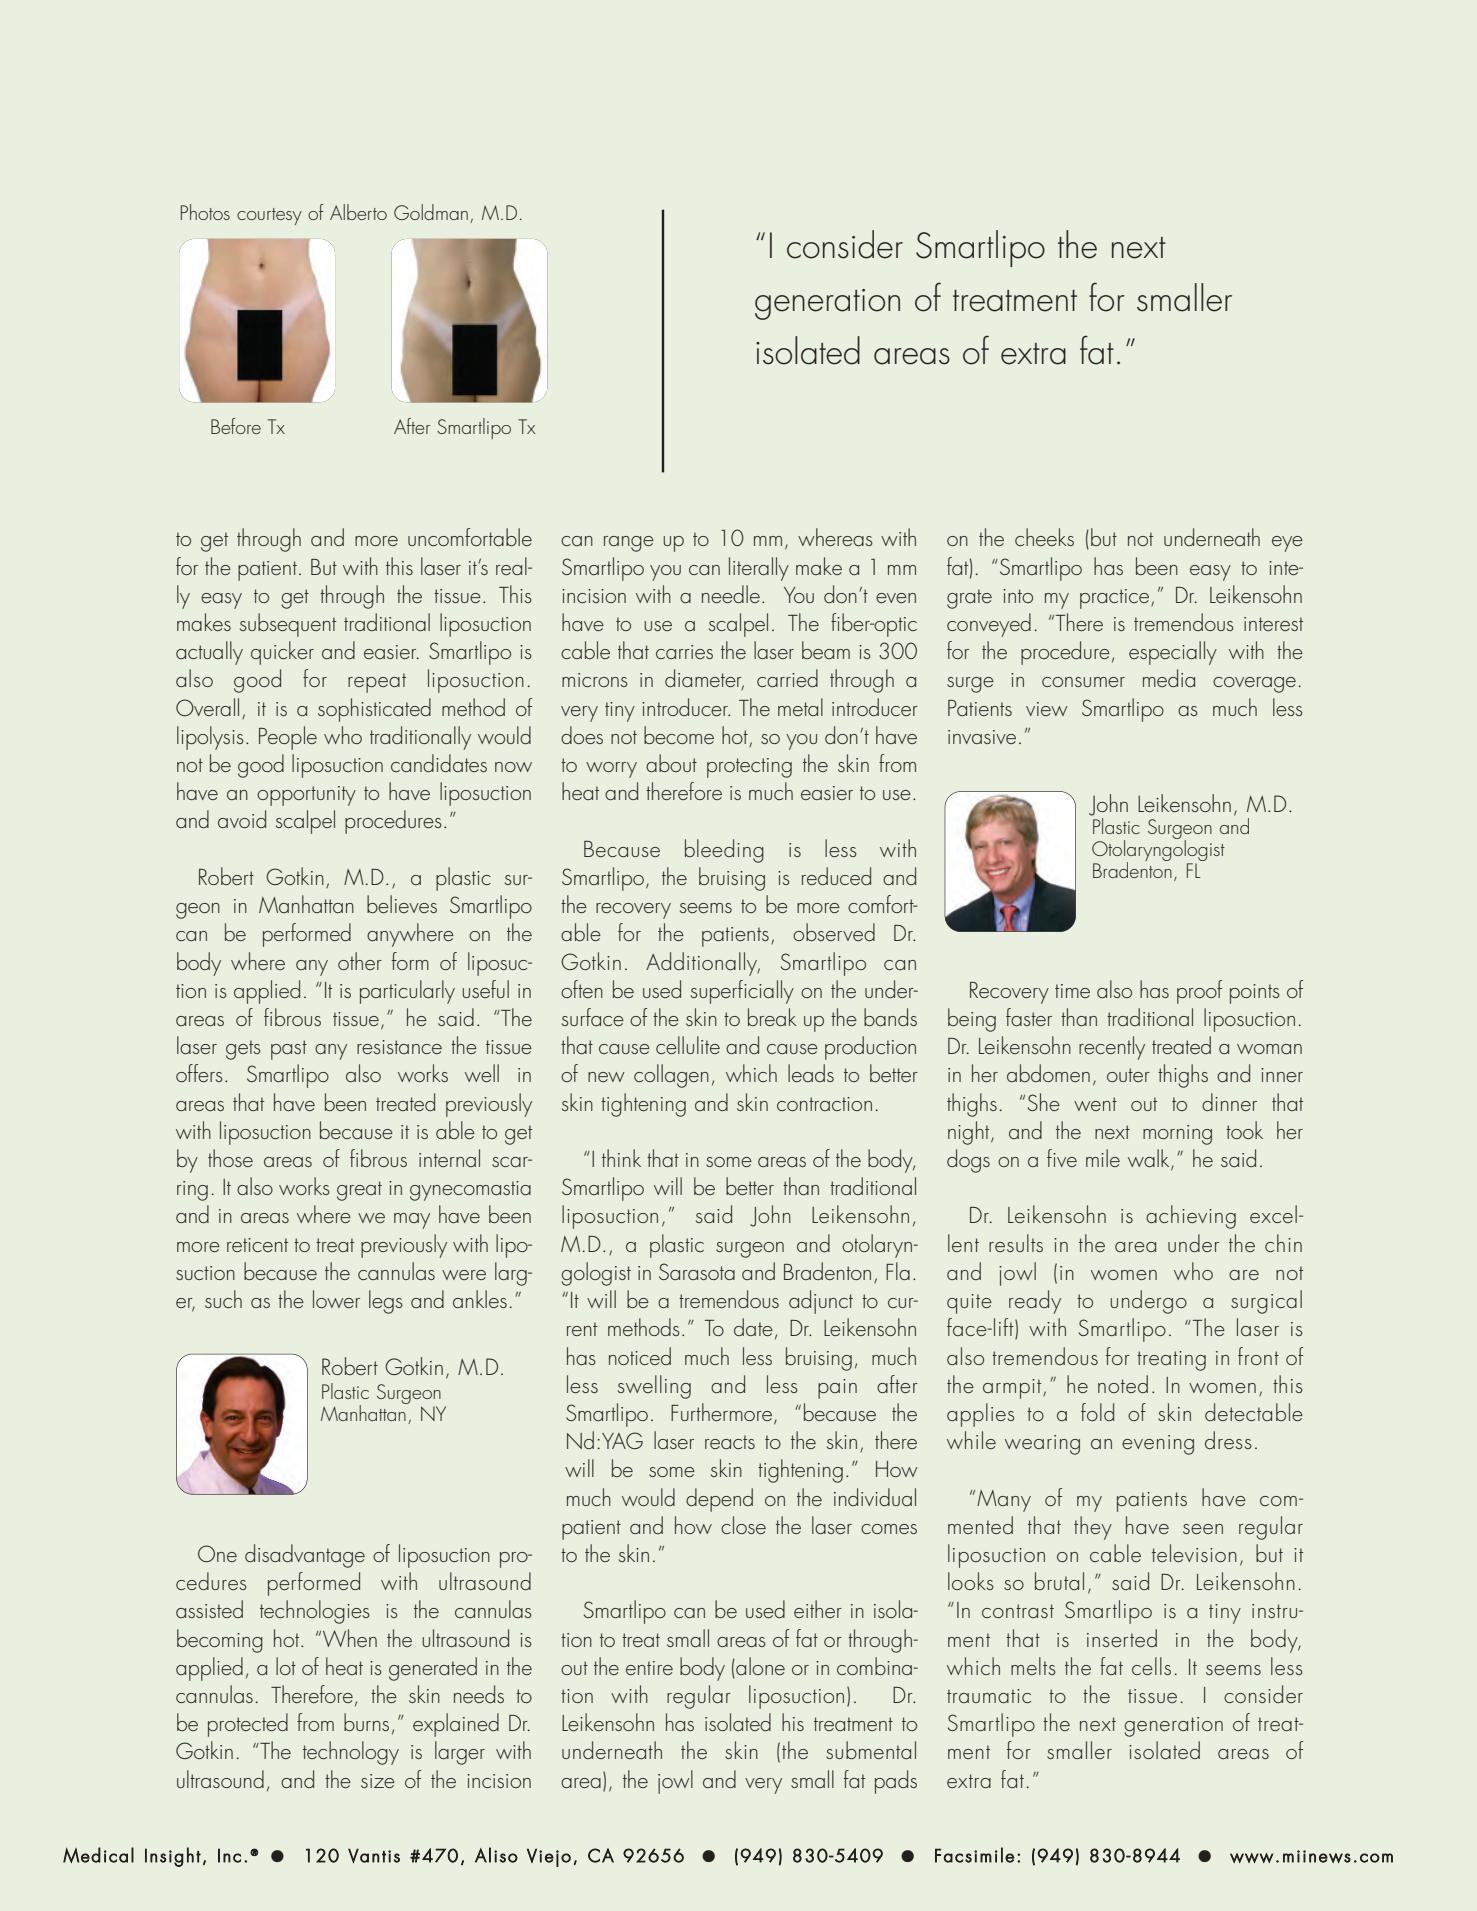 The height and width of the page is (1911, 1477). Describe the element at coordinates (431, 212) in the page. I see `Goldman` at that location.
